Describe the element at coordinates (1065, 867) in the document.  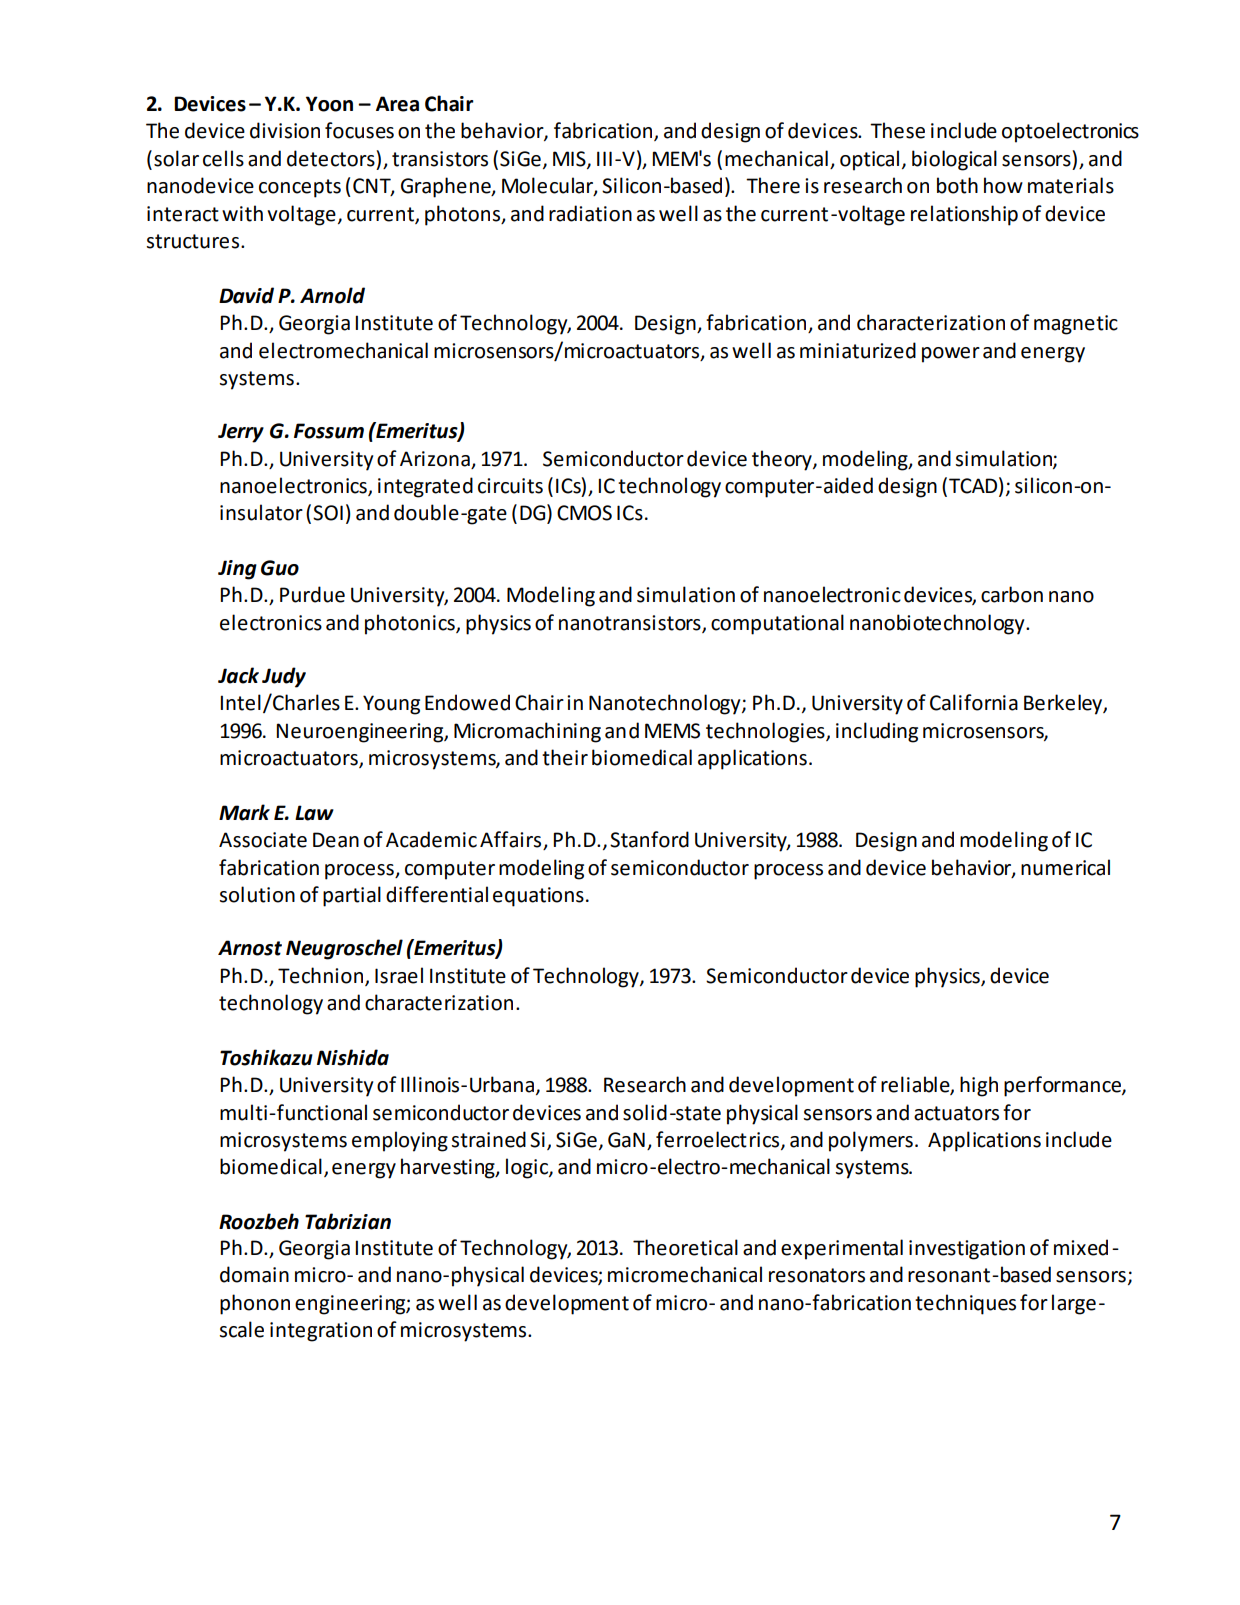
I see `numerical` at that location.
